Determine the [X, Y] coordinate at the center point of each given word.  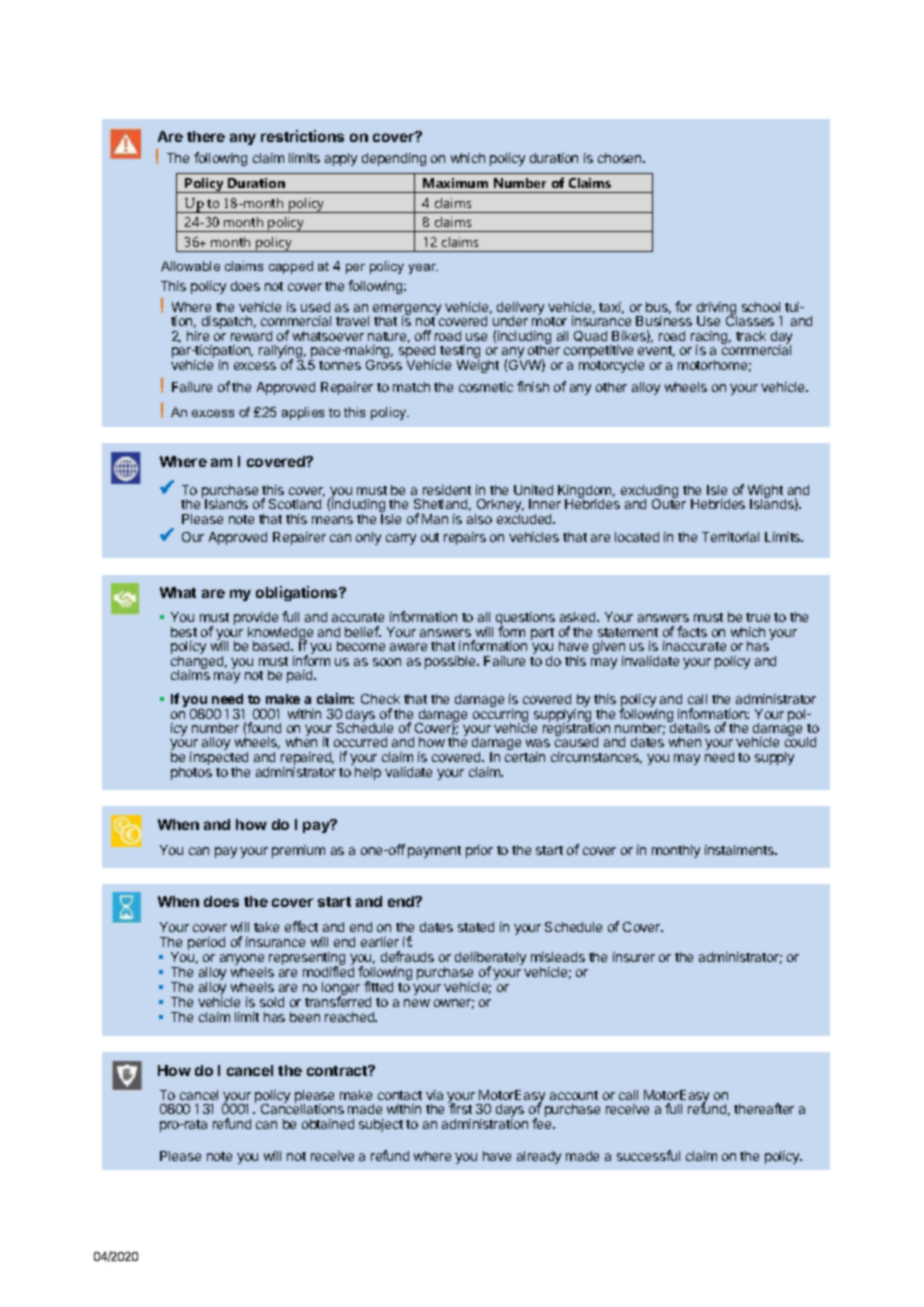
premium [298, 851]
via [434, 1095]
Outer [669, 503]
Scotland [295, 504]
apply [341, 159]
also [479, 519]
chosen [621, 158]
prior [479, 851]
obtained [328, 1124]
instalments [741, 850]
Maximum [455, 183]
